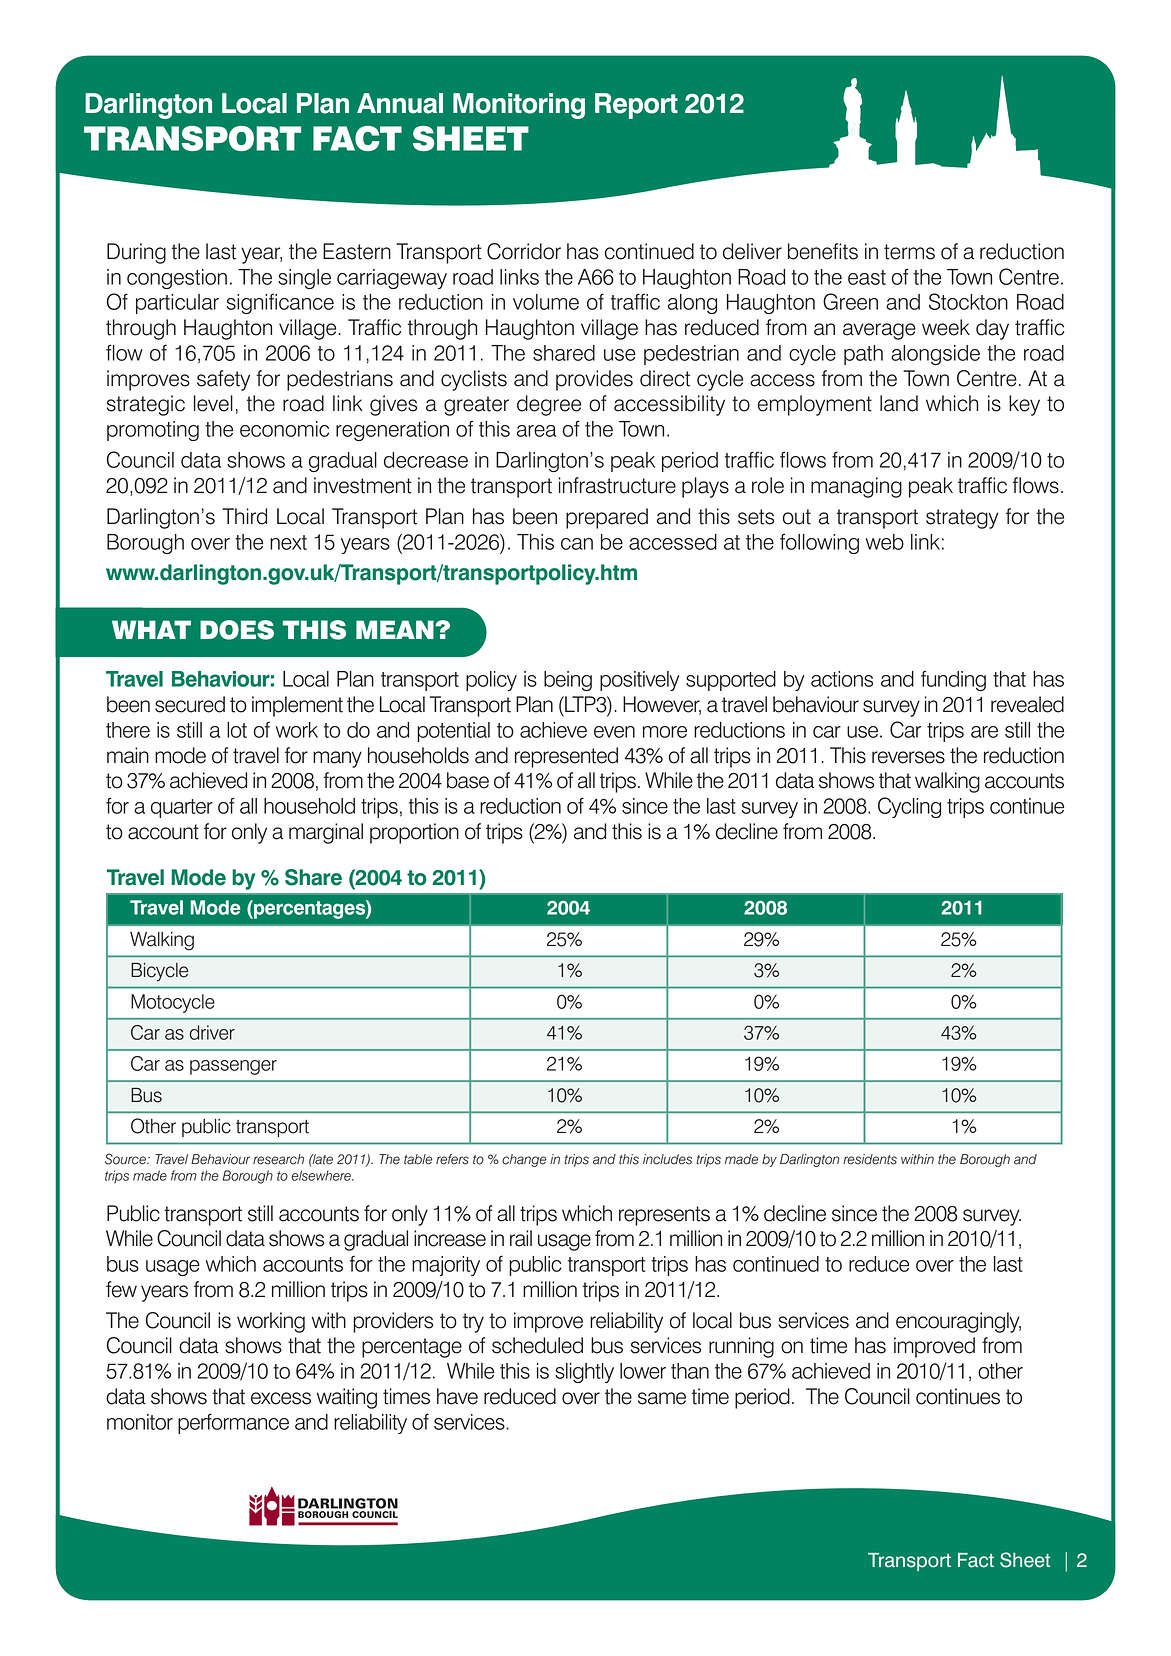 The height and width of the image is (1656, 1171). What do you see at coordinates (136, 253) in the image?
I see `During` at bounding box center [136, 253].
